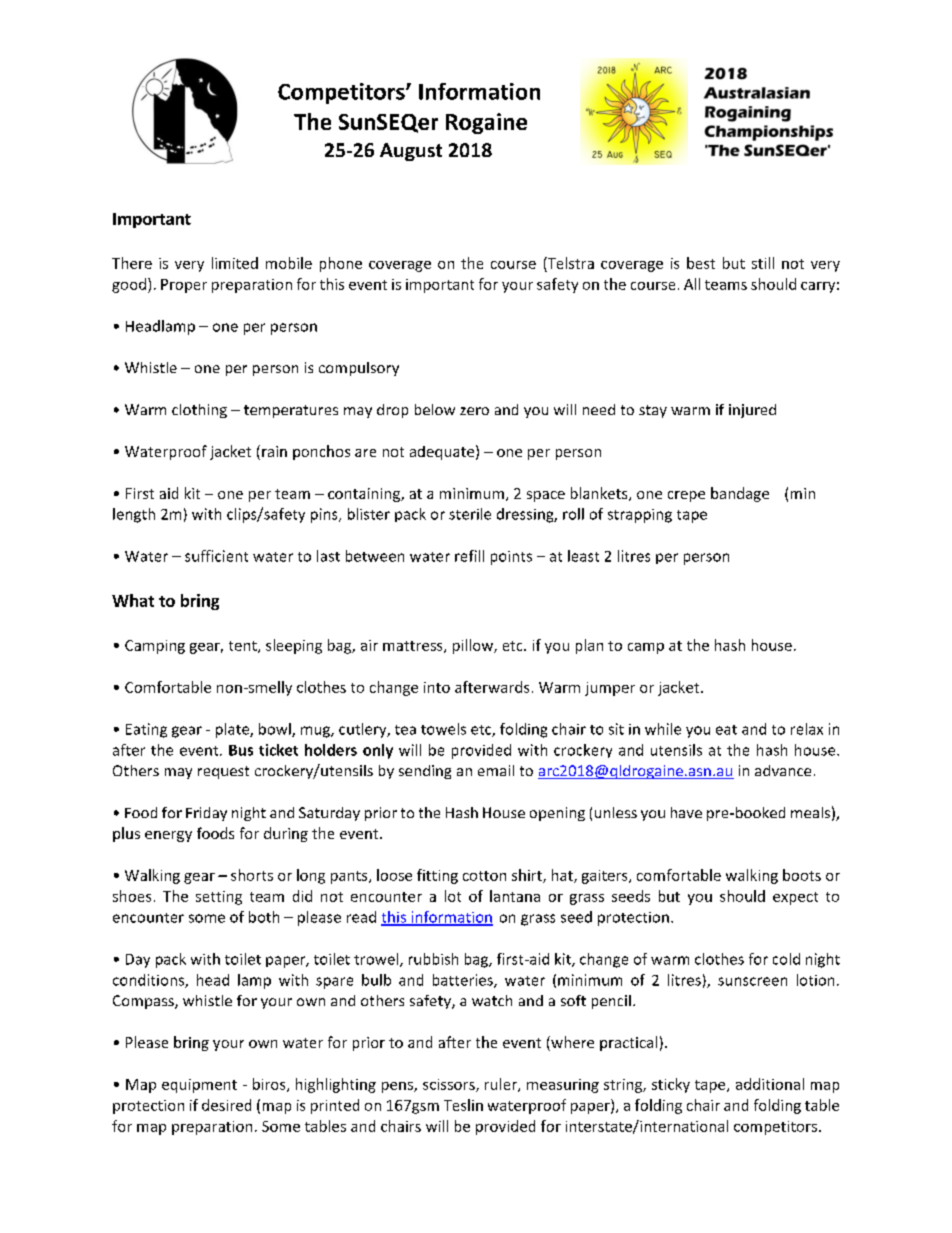 This image has width=952, height=1233. I want to click on have, so click(686, 812).
